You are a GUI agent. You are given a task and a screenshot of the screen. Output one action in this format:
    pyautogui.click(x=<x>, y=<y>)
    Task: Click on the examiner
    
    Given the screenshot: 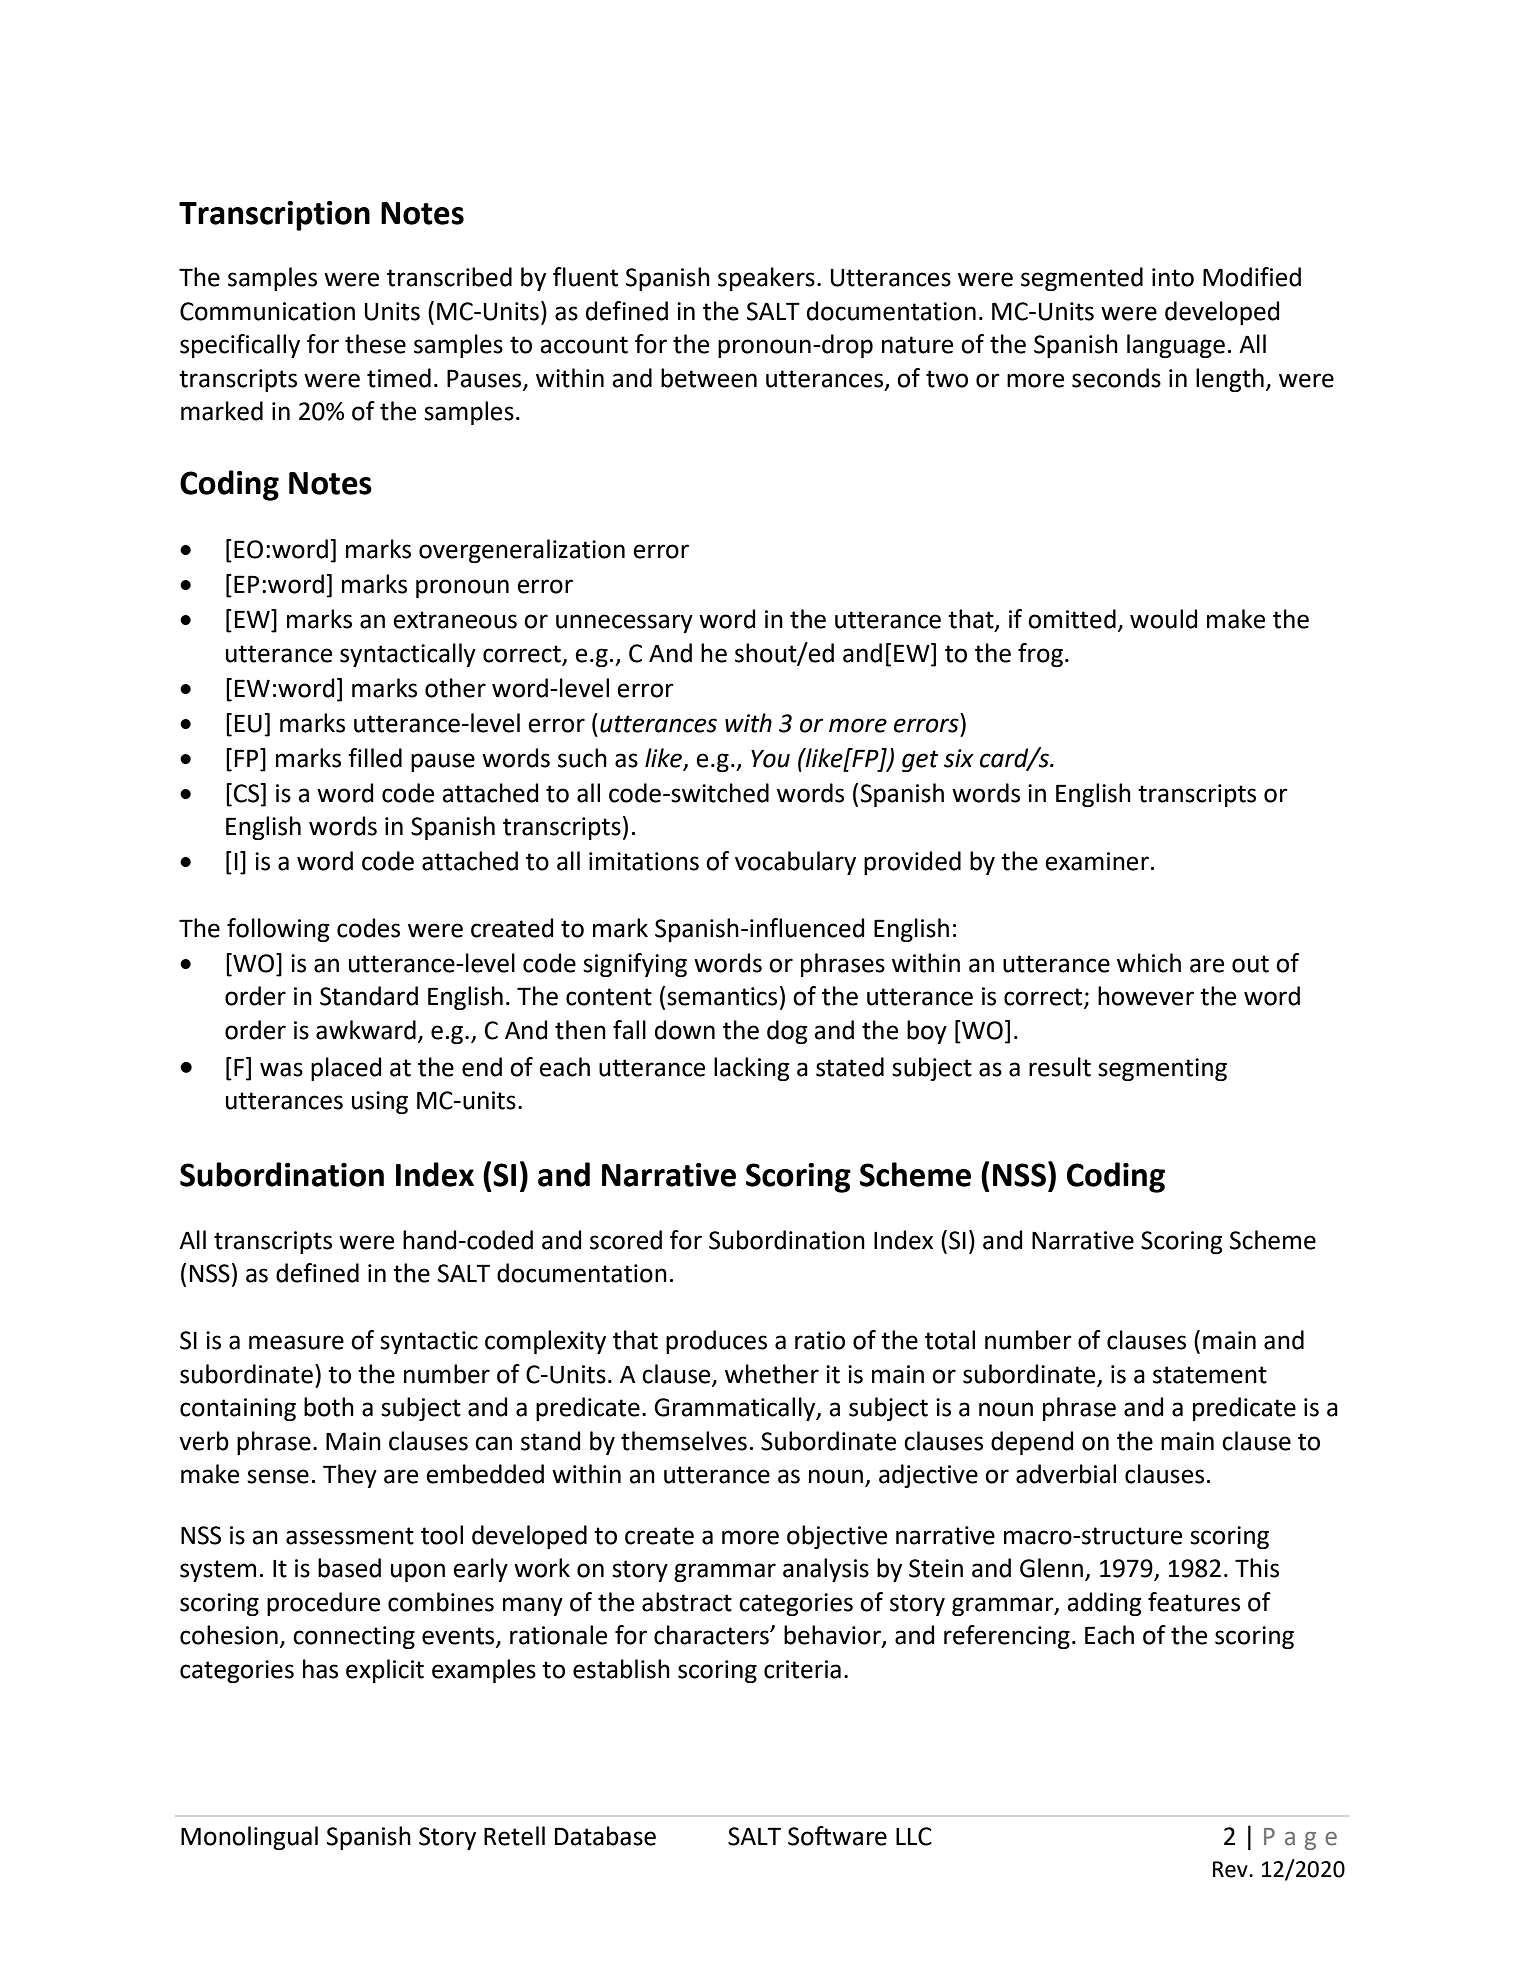 What is the action you would take?
    pyautogui.click(x=1097, y=861)
